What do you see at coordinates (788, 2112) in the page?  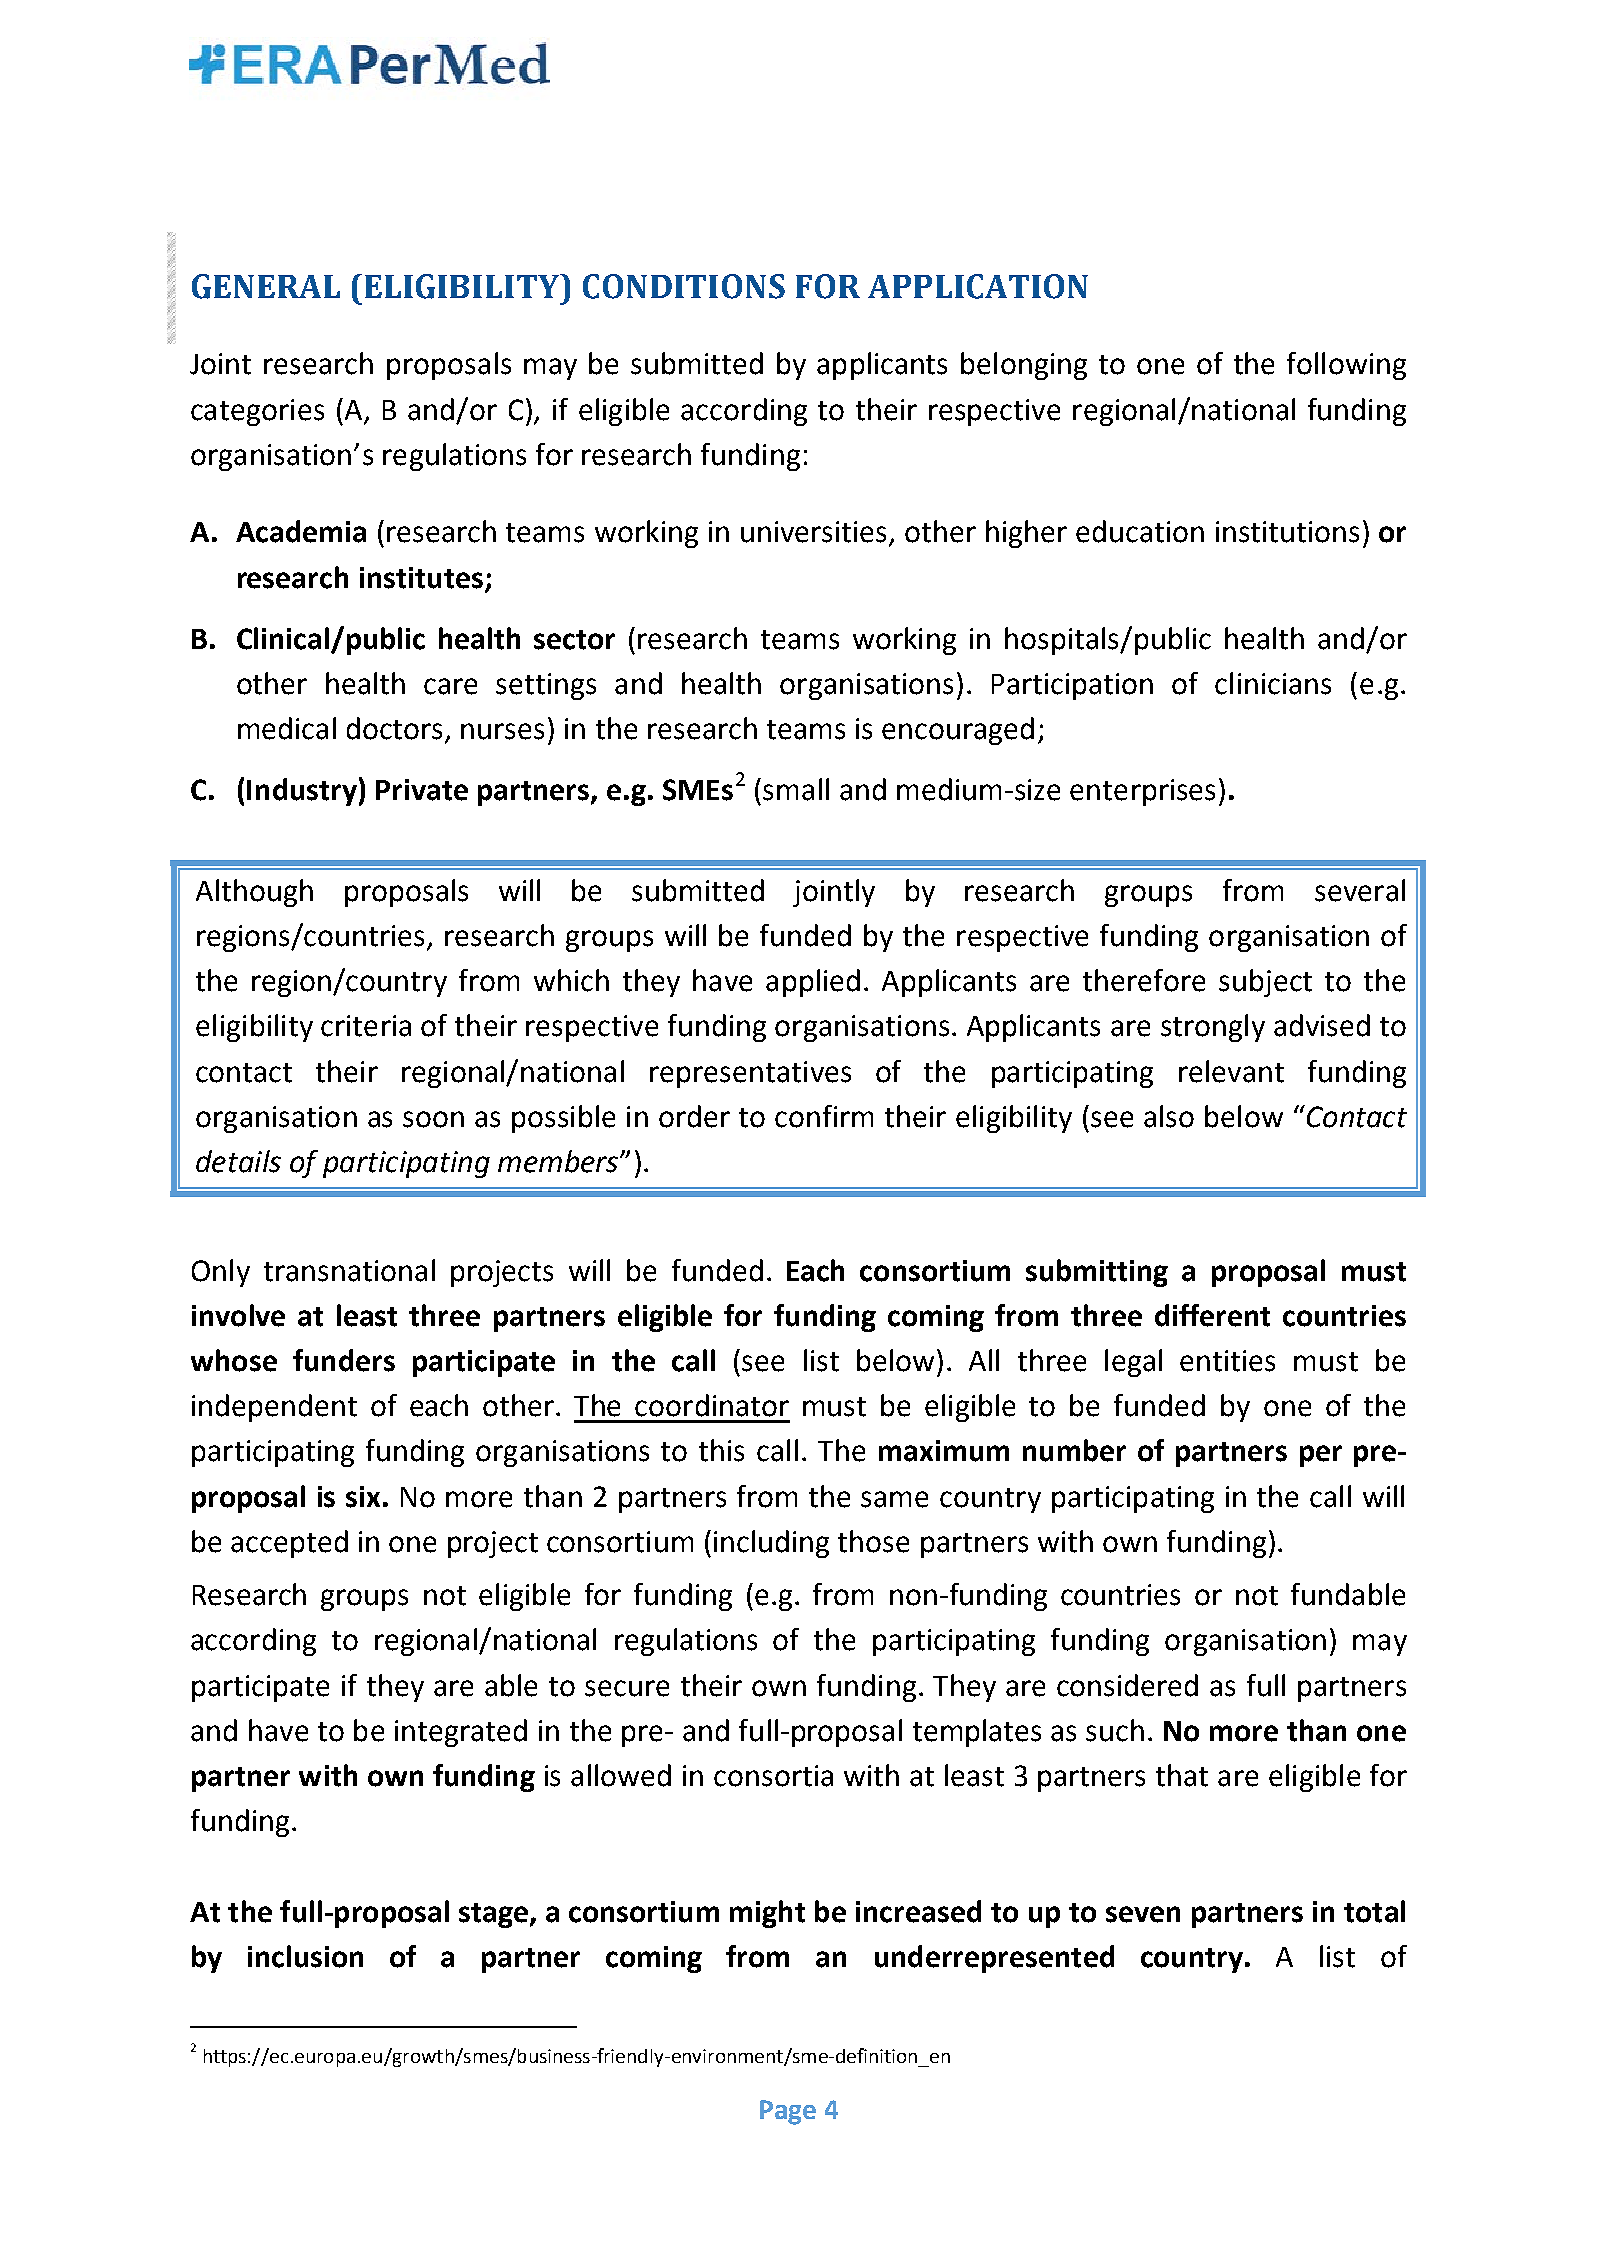 I see `Page` at bounding box center [788, 2112].
